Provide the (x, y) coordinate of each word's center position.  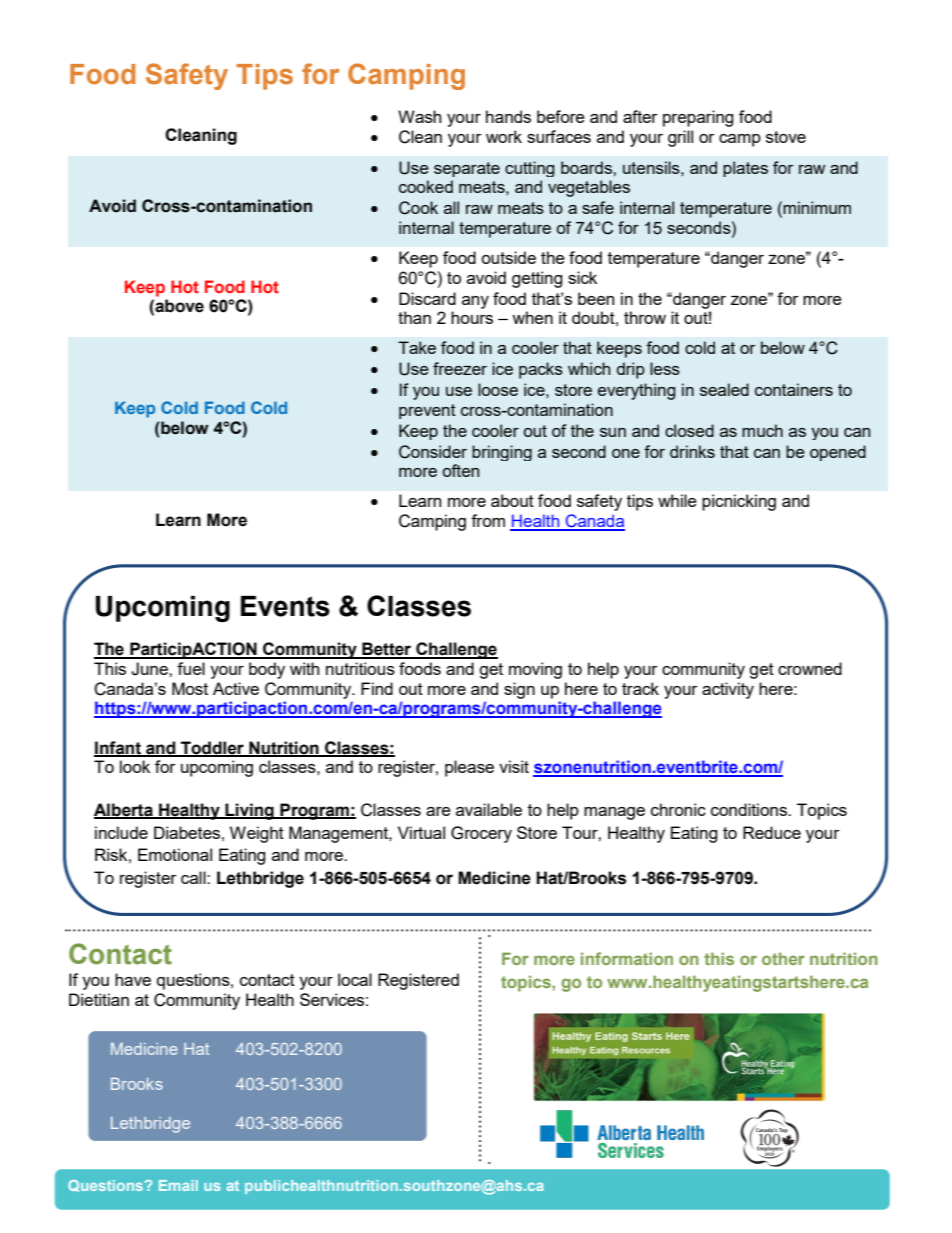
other (783, 958)
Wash (419, 116)
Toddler (212, 748)
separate (467, 169)
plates (745, 169)
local (355, 979)
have (133, 979)
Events (285, 606)
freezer (460, 368)
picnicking (739, 502)
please (469, 768)
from (488, 520)
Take (417, 347)
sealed (724, 389)
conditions (750, 809)
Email (178, 1185)
